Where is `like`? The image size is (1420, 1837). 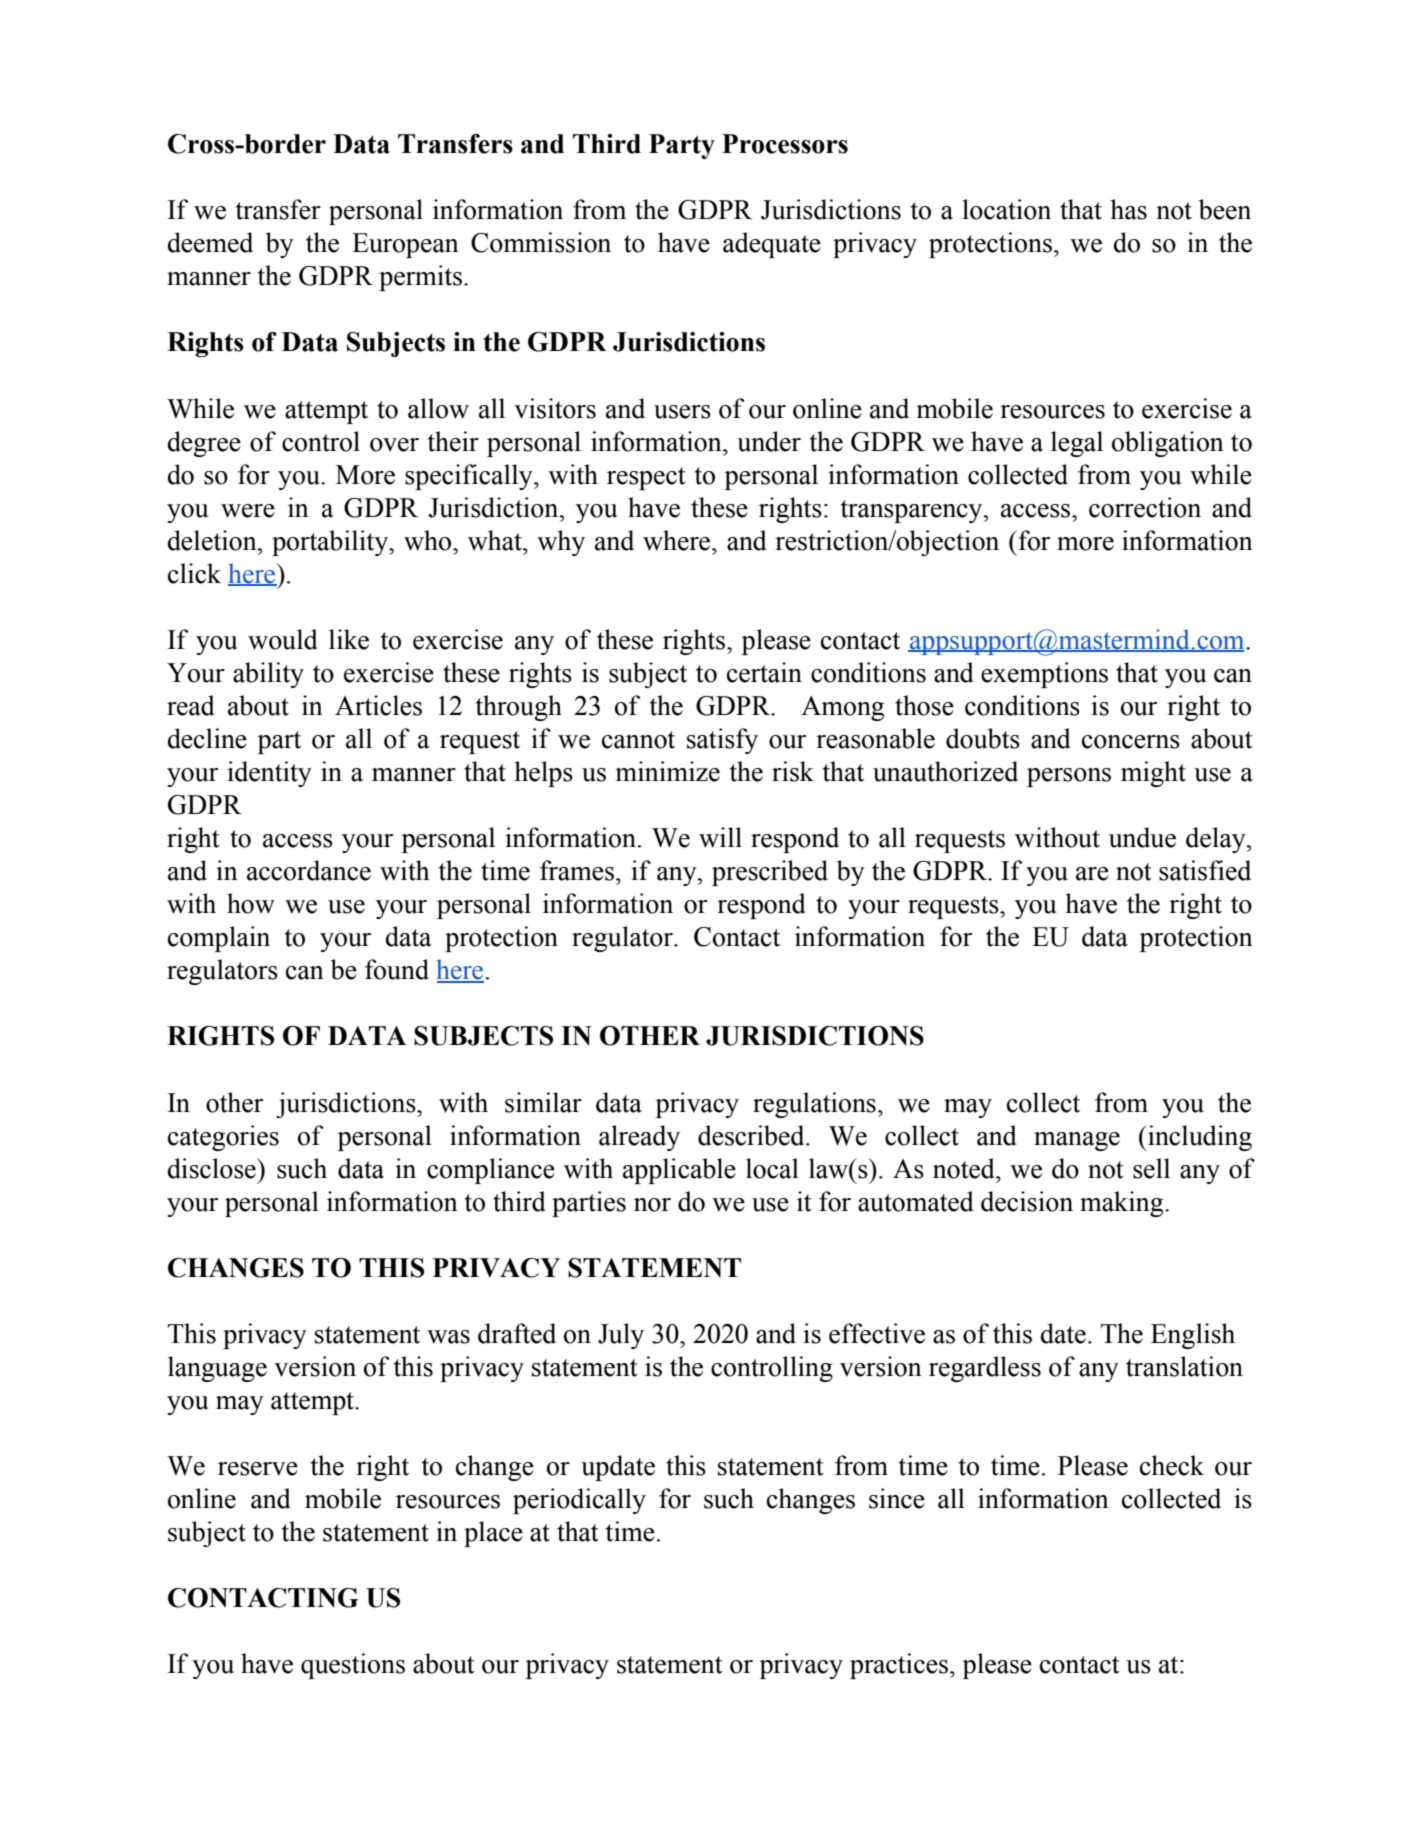
like is located at coordinates (349, 639).
